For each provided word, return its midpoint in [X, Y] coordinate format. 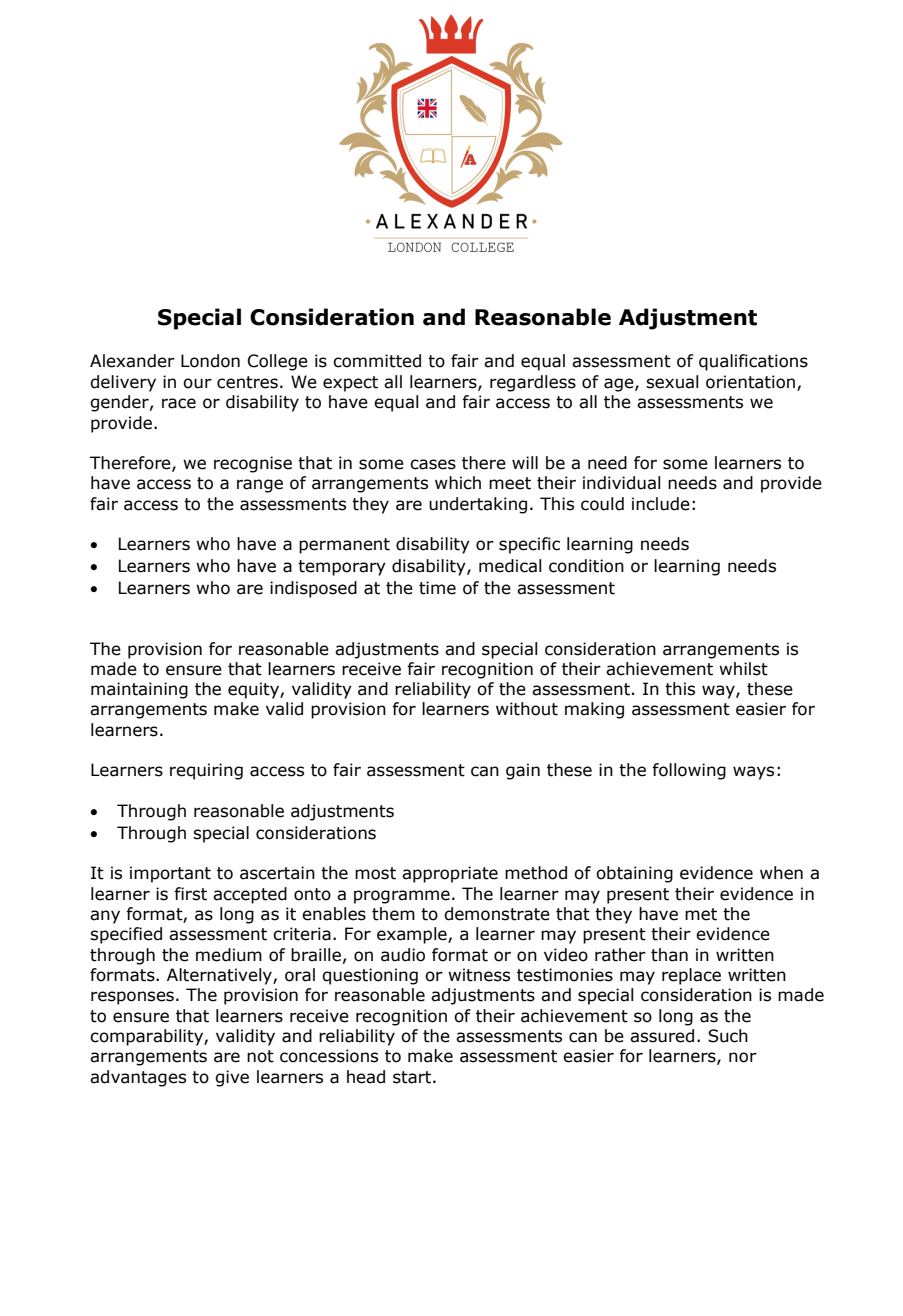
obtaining [634, 874]
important [170, 874]
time [437, 588]
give [232, 1078]
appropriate [450, 874]
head [366, 1077]
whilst [743, 669]
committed [377, 361]
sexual [672, 382]
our [197, 383]
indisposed [313, 589]
